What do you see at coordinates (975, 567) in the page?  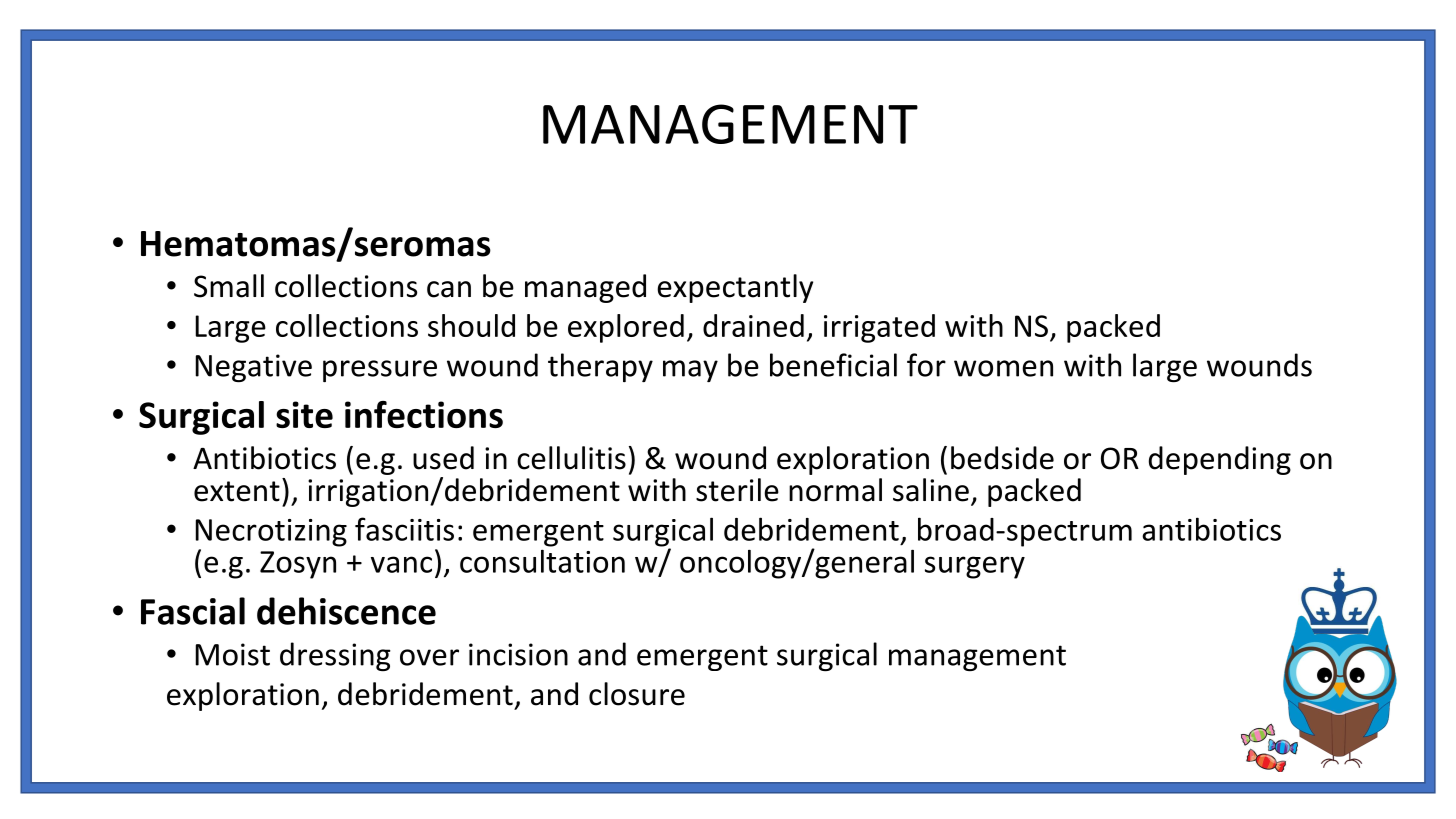 I see `surgery` at bounding box center [975, 567].
